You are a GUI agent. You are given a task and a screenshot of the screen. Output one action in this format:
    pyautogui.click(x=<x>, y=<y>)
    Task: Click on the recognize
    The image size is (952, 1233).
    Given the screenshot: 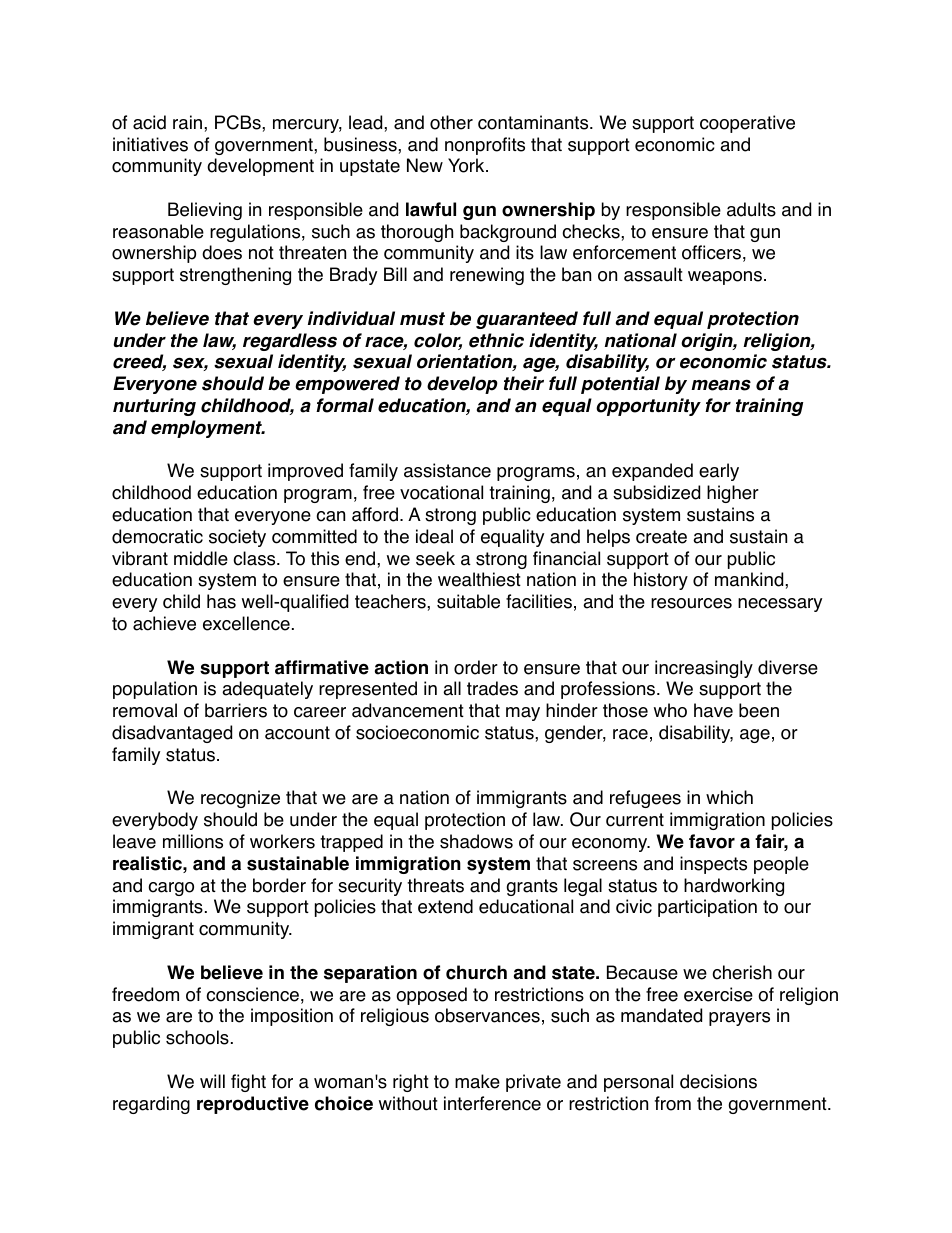 What is the action you would take?
    pyautogui.click(x=240, y=799)
